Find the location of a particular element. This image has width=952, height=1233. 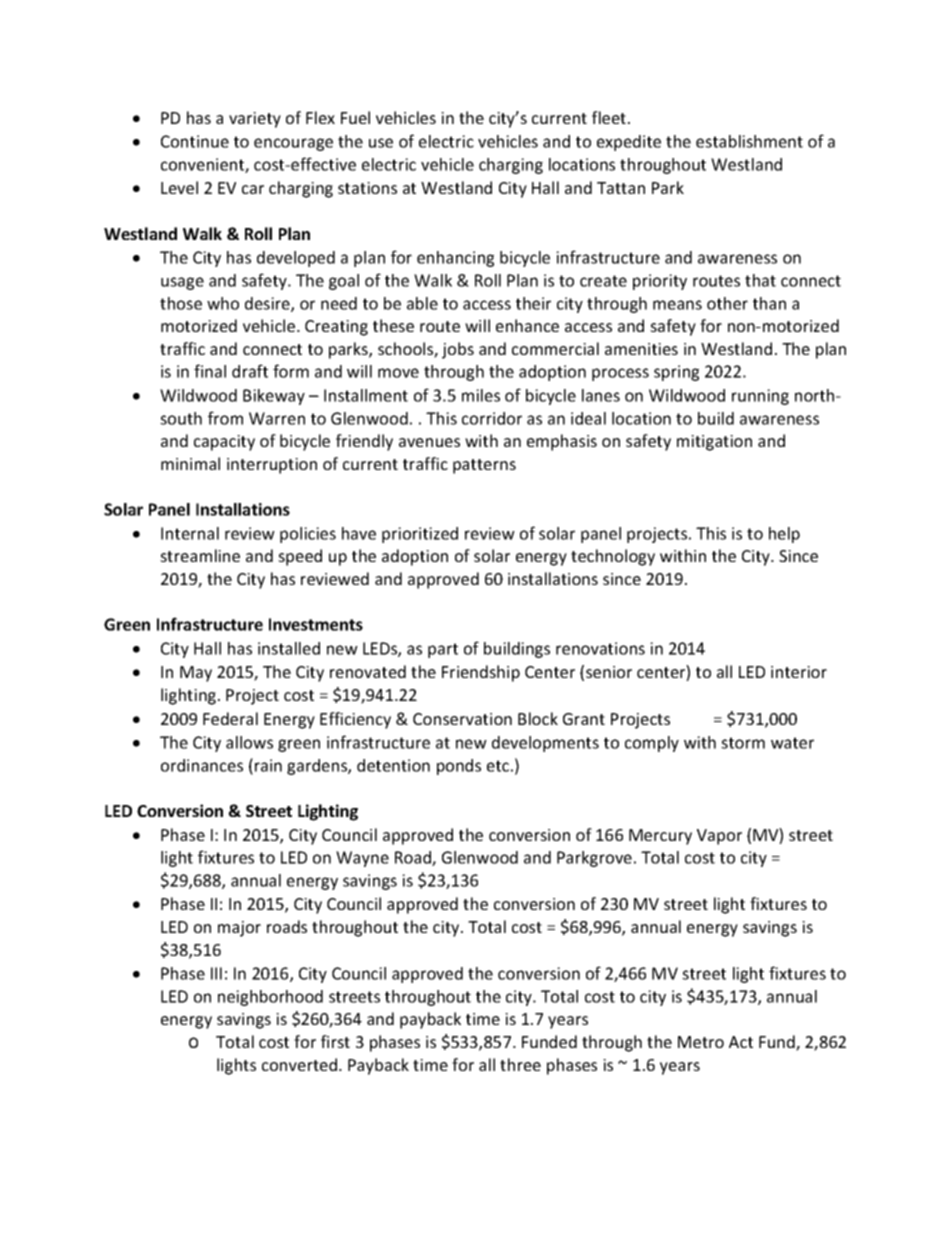

Conservation is located at coordinates (462, 719).
